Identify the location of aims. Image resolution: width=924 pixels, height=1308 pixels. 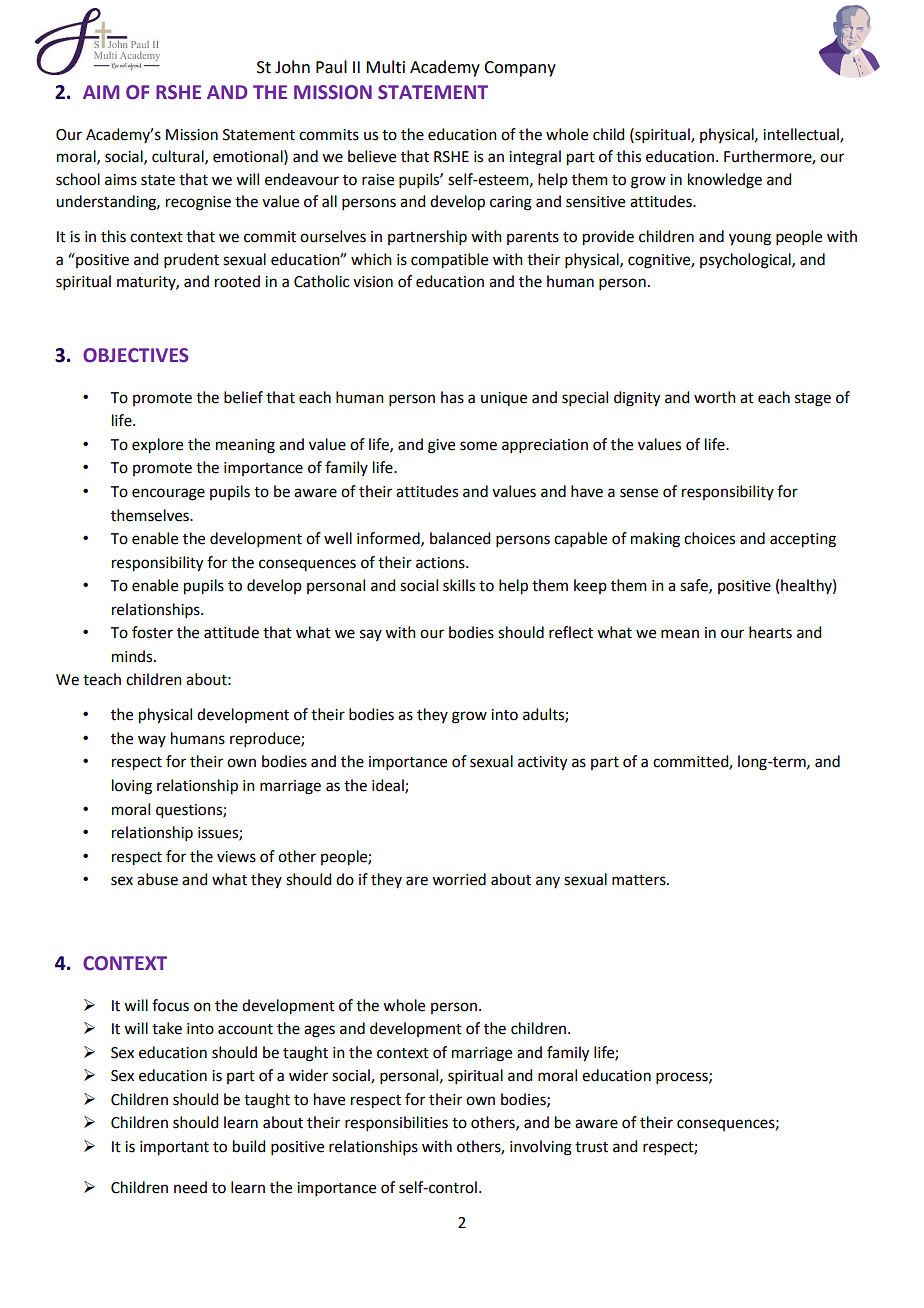
(121, 180).
